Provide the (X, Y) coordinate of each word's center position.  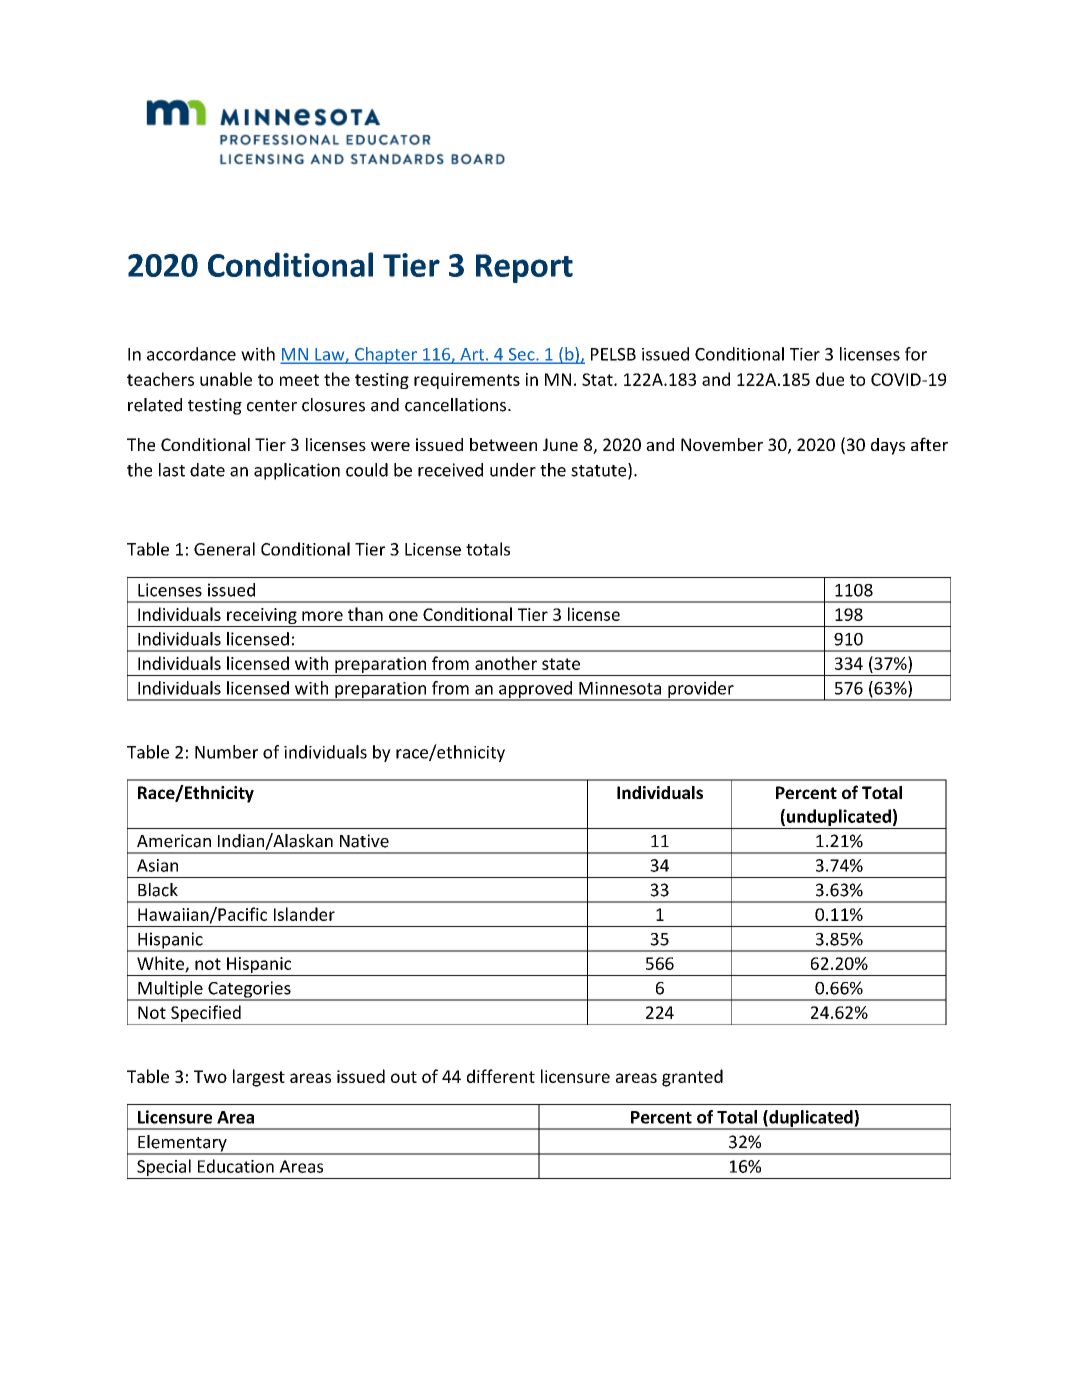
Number (226, 752)
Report (524, 268)
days (888, 446)
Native (364, 841)
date (207, 470)
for (916, 354)
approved (535, 690)
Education (236, 1166)
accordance (191, 354)
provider (701, 690)
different (501, 1076)
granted (692, 1078)
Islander (304, 914)
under (513, 470)
